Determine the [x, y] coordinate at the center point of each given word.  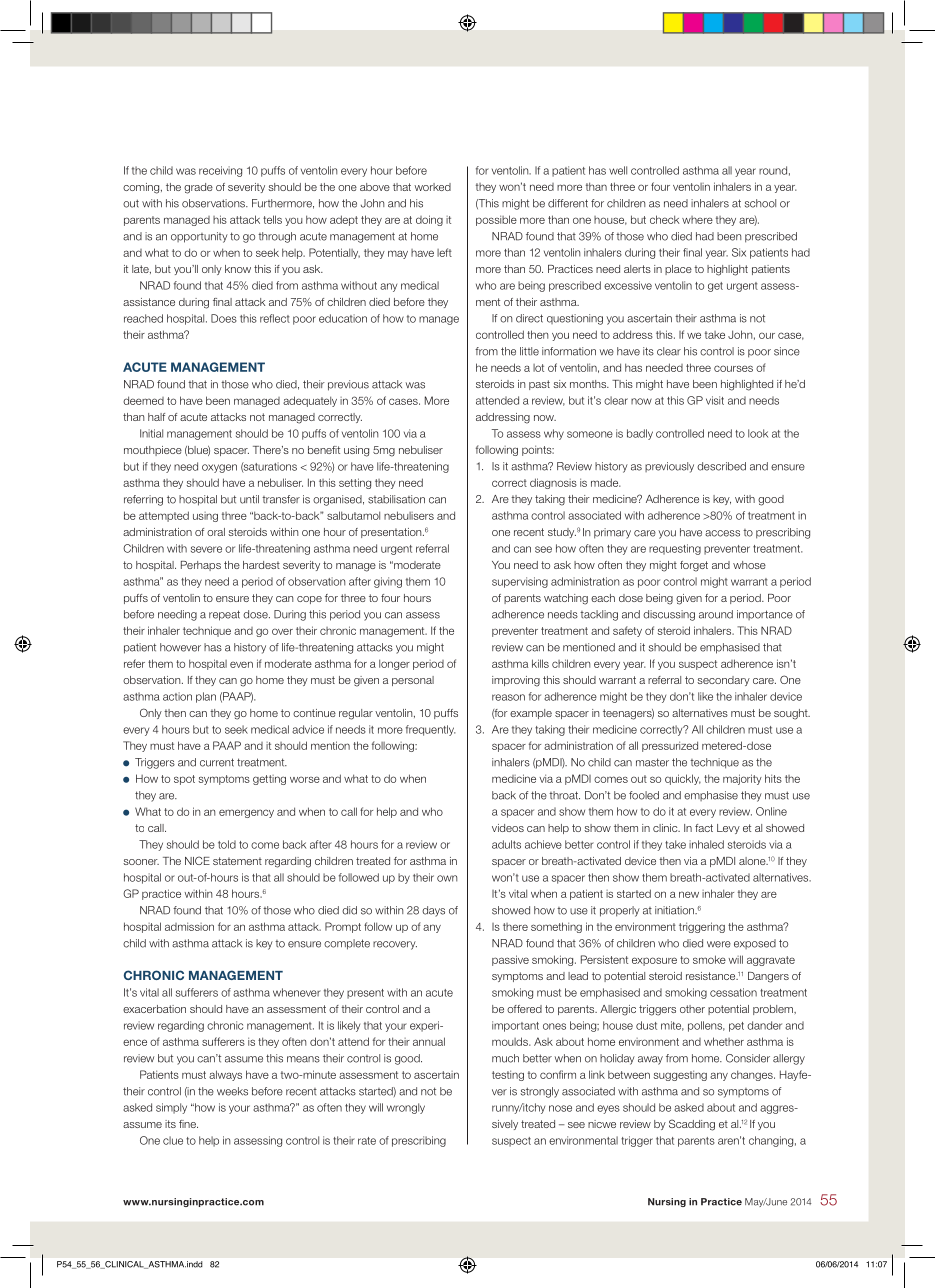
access [722, 533]
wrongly [406, 1108]
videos [508, 828]
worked [432, 187]
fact [704, 828]
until [249, 499]
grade [198, 188]
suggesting [680, 1075]
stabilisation [396, 499]
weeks [232, 1091]
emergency [246, 813]
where [697, 220]
